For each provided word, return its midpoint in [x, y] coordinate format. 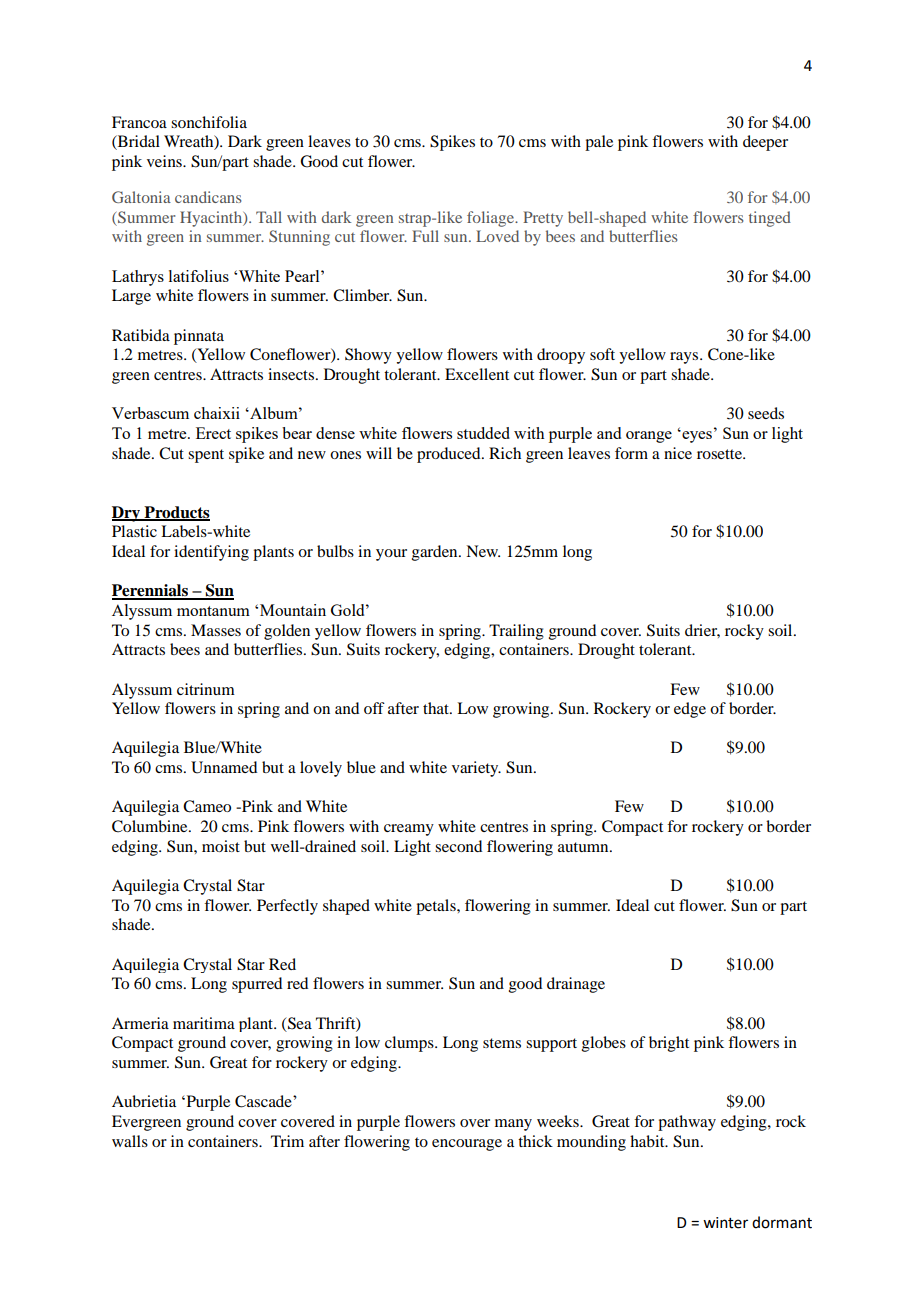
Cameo [207, 806]
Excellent [477, 374]
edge [690, 710]
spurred [257, 985]
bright [669, 1044]
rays [685, 358]
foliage [492, 219]
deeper [765, 143]
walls [130, 1141]
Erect [213, 433]
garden [436, 553]
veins [165, 161]
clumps [410, 1044]
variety [476, 769]
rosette [720, 454]
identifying [211, 553]
